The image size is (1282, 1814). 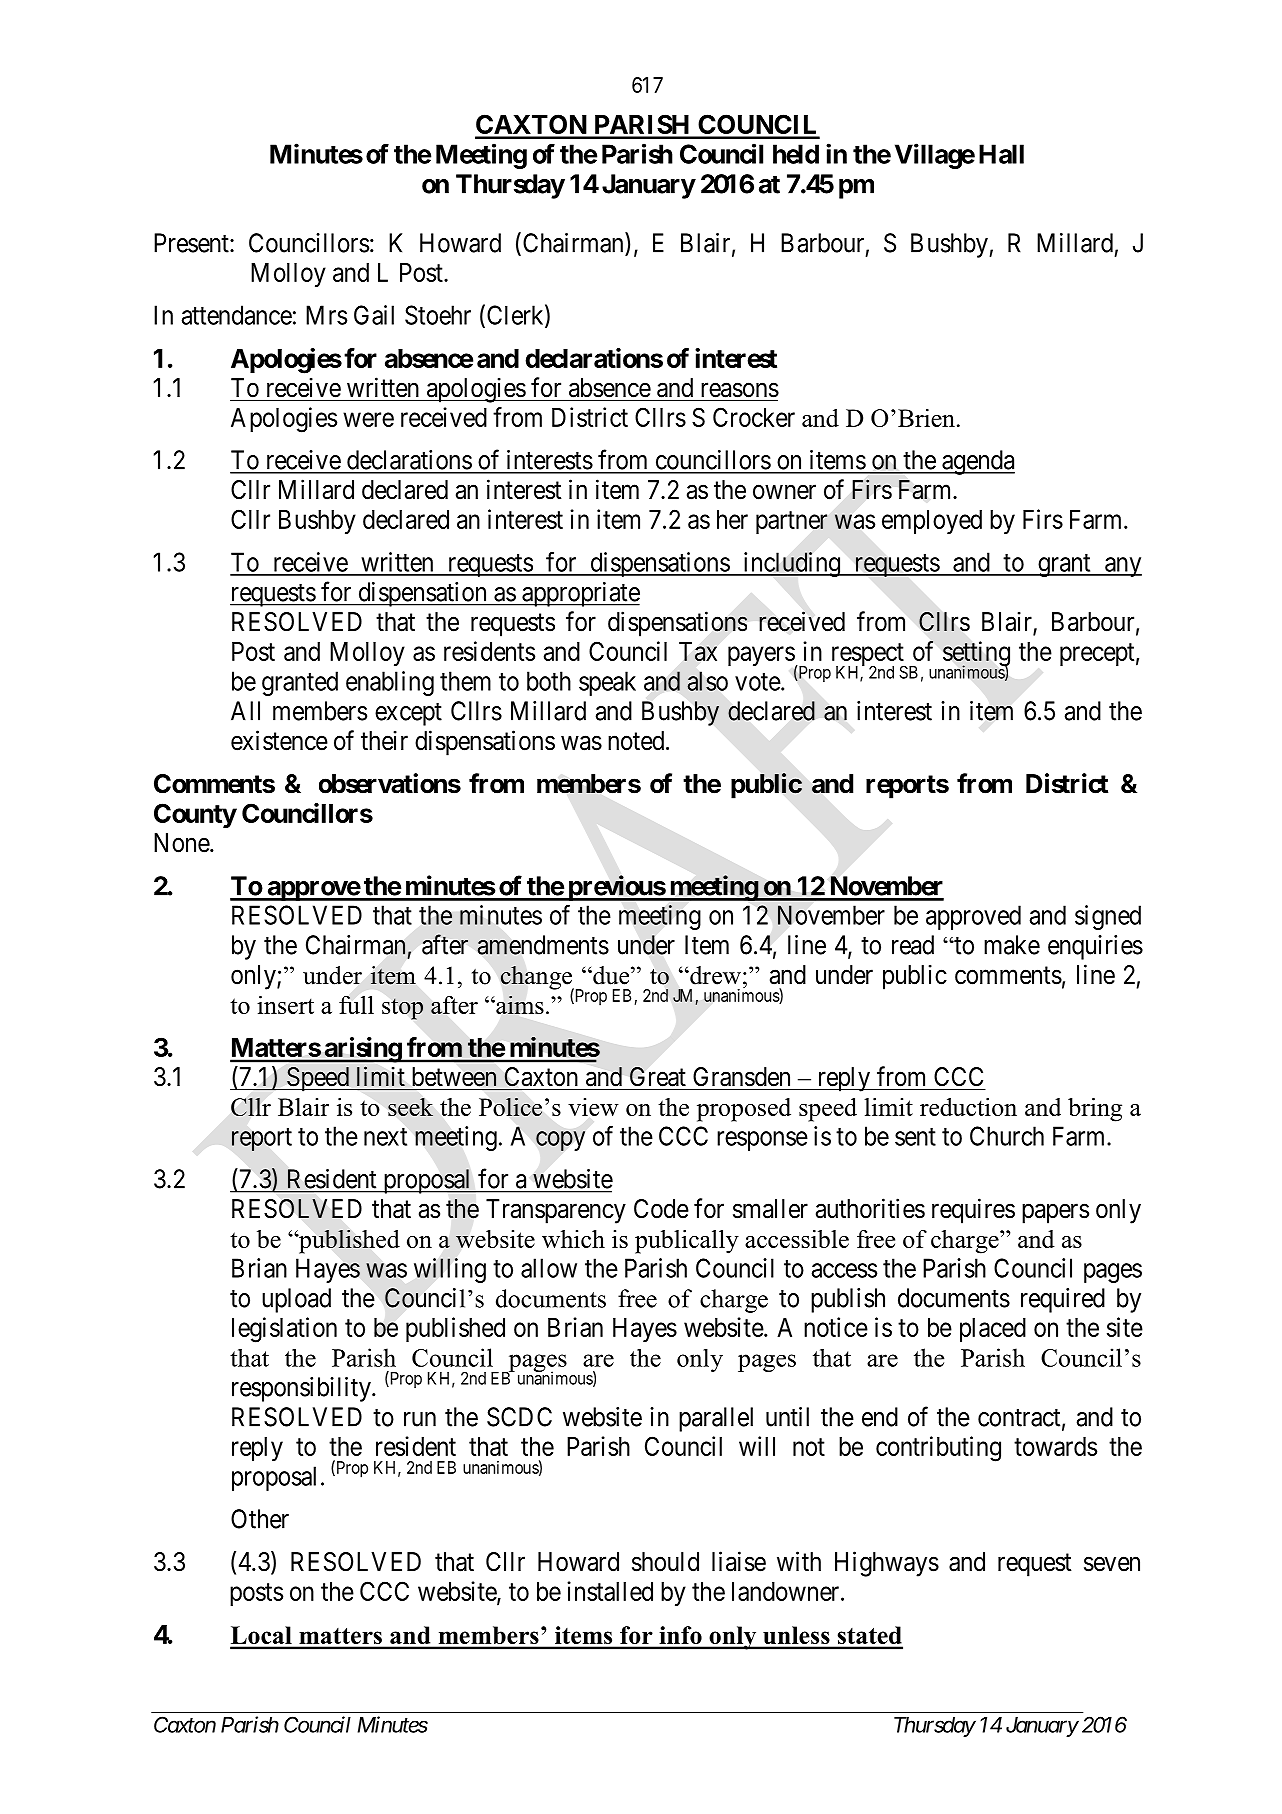 I want to click on papers, so click(x=1055, y=1214).
